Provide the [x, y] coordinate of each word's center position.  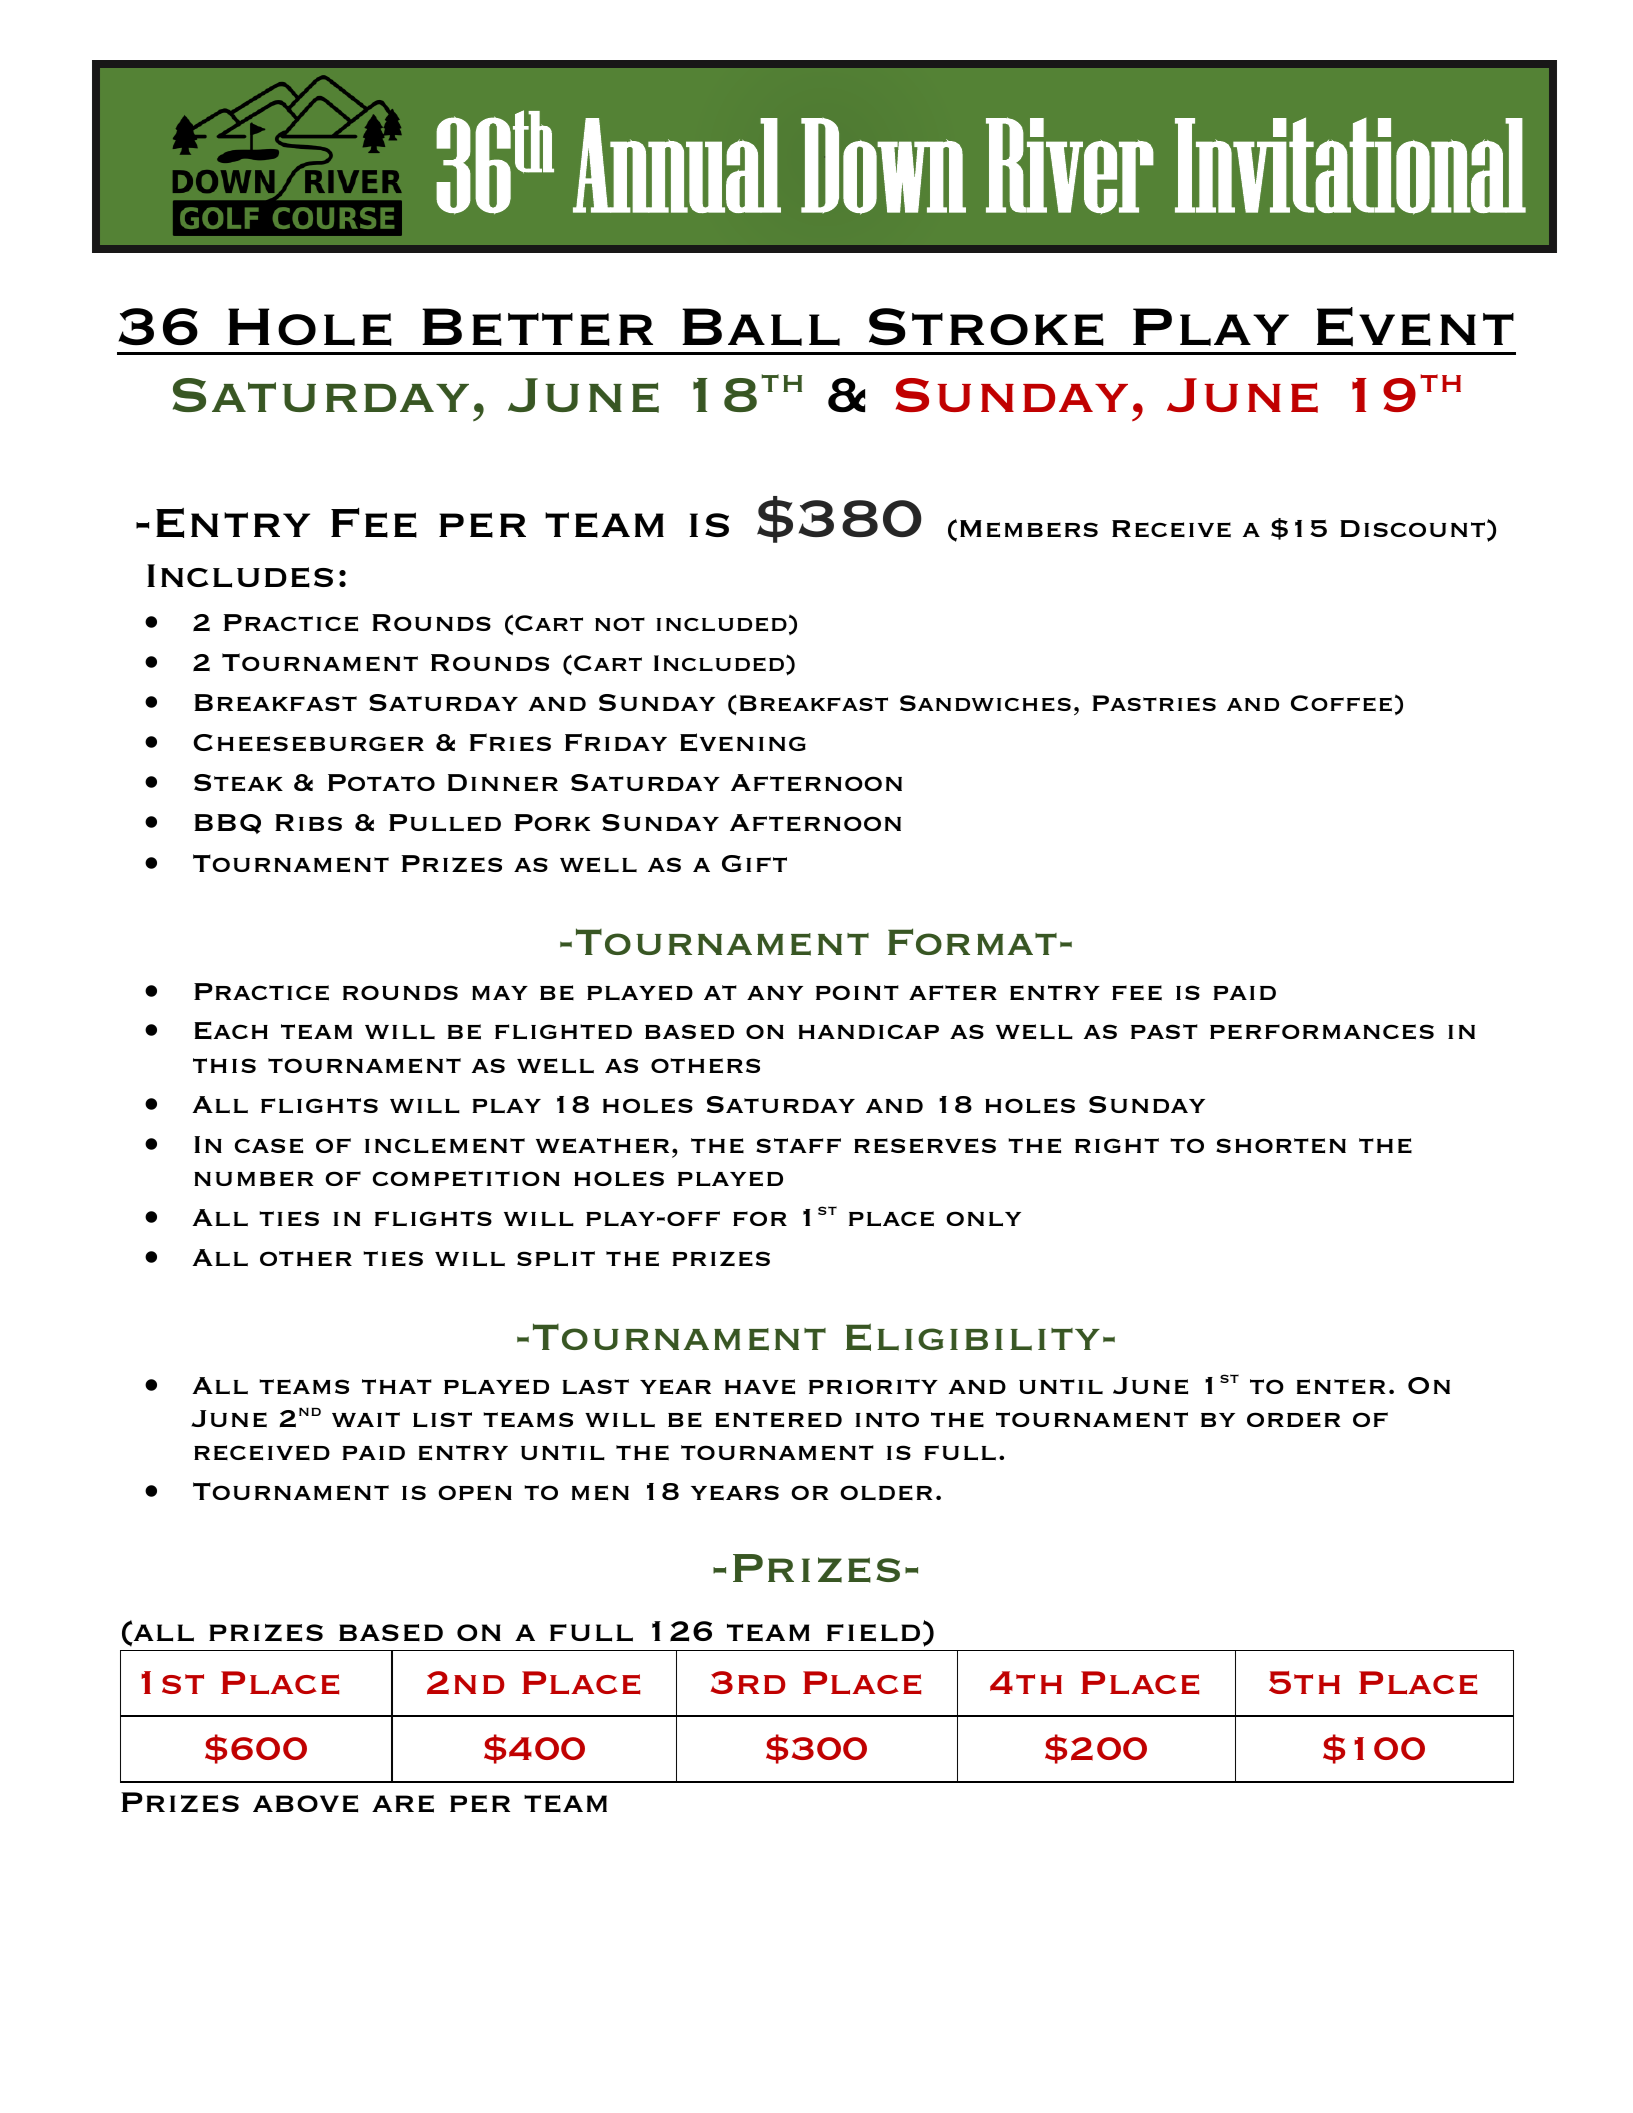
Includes [240, 576]
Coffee [1341, 703]
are [403, 1804]
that [397, 1386]
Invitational [1350, 165]
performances [1322, 1032]
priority [873, 1386]
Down [883, 166]
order [1294, 1419]
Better [537, 327]
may [500, 993]
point [857, 992]
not [620, 624]
